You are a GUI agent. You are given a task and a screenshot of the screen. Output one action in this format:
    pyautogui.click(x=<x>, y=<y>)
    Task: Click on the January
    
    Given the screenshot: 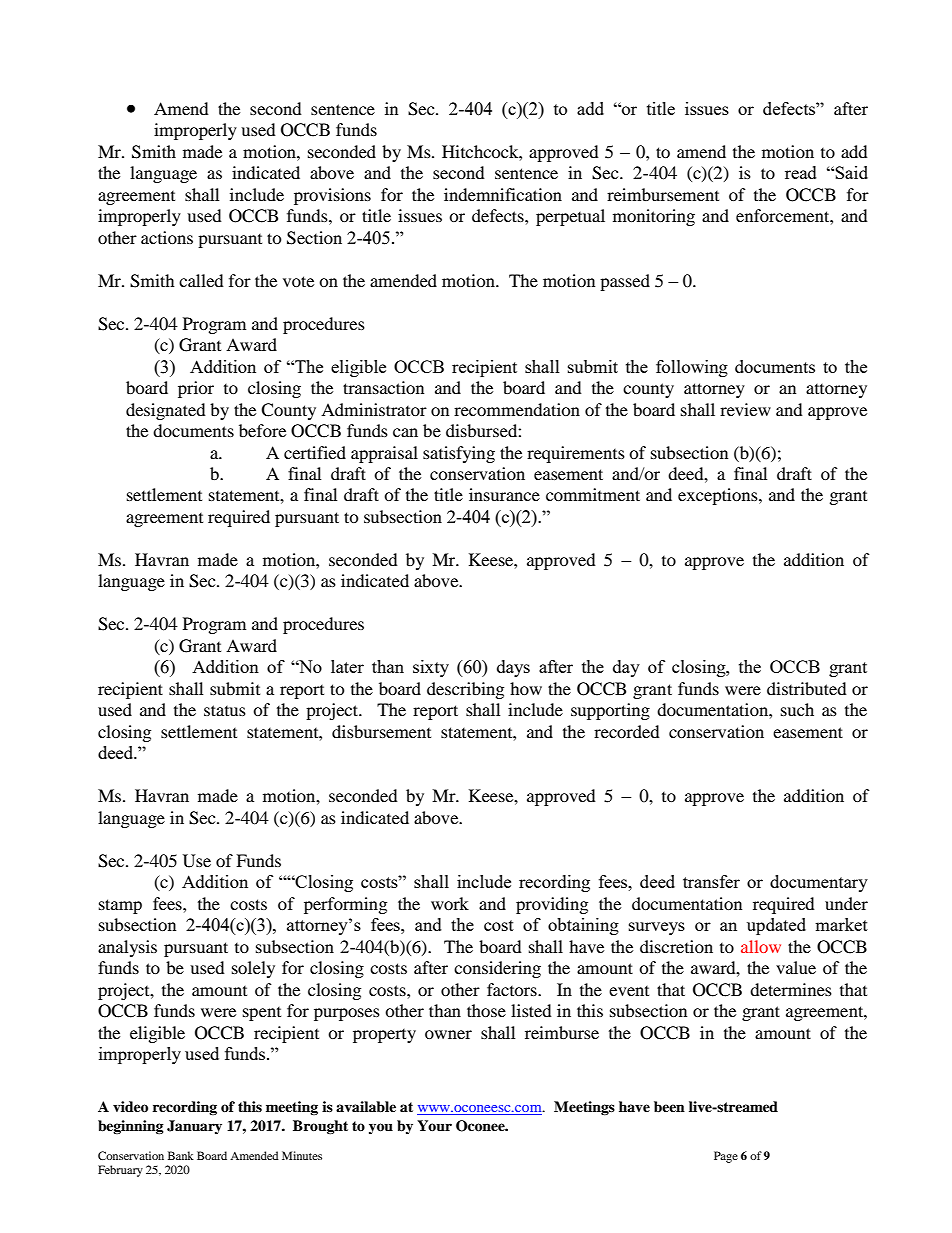 What is the action you would take?
    pyautogui.click(x=194, y=1127)
